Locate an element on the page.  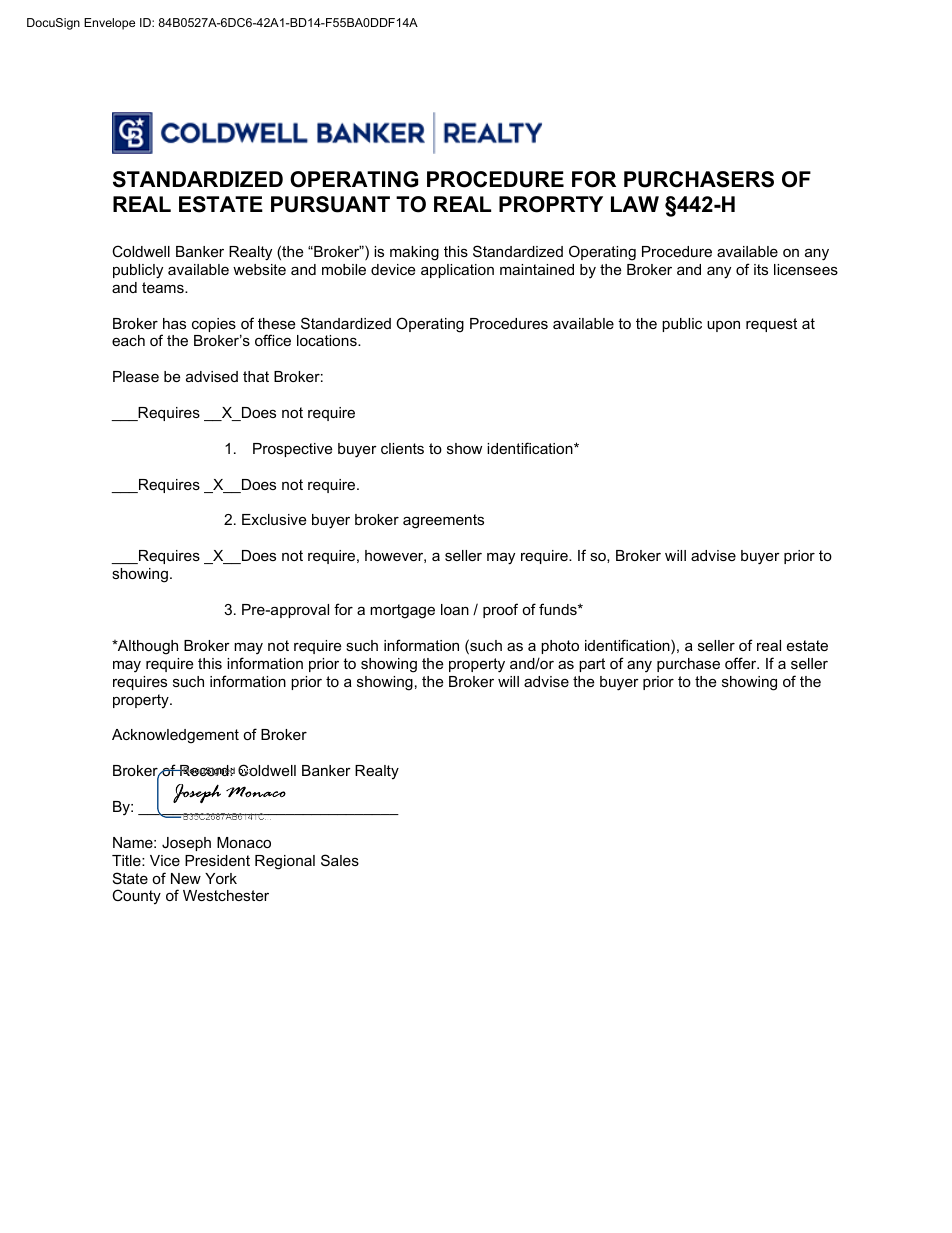
funds is located at coordinates (559, 609).
